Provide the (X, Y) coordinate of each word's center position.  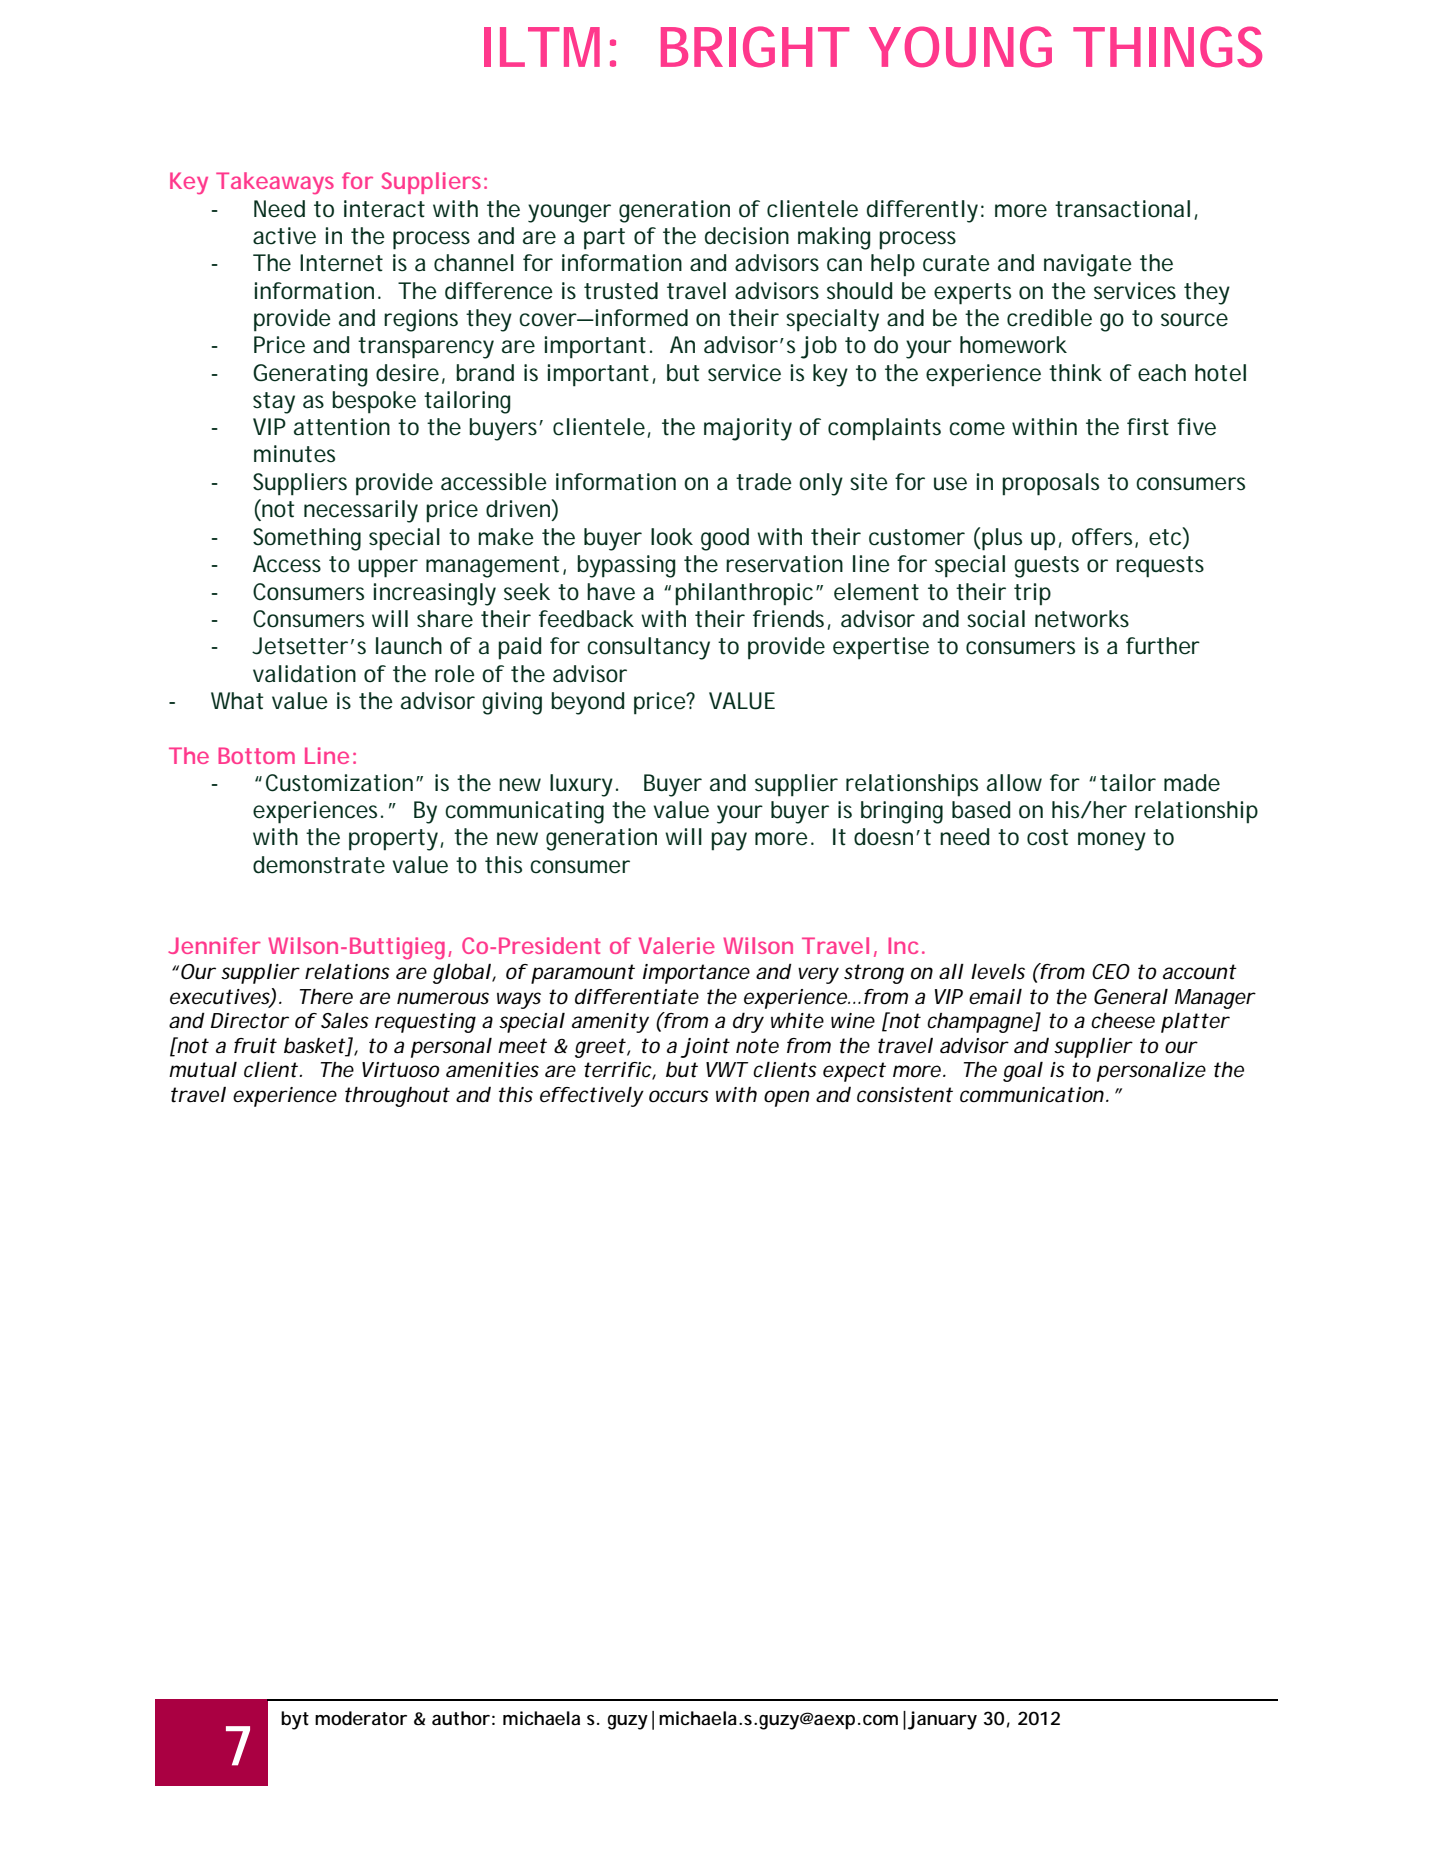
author (461, 1718)
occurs (679, 1096)
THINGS (1167, 46)
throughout (397, 1097)
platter (1195, 1023)
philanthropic (744, 594)
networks (1082, 619)
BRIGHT (752, 46)
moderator (361, 1718)
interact (384, 209)
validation (304, 674)
